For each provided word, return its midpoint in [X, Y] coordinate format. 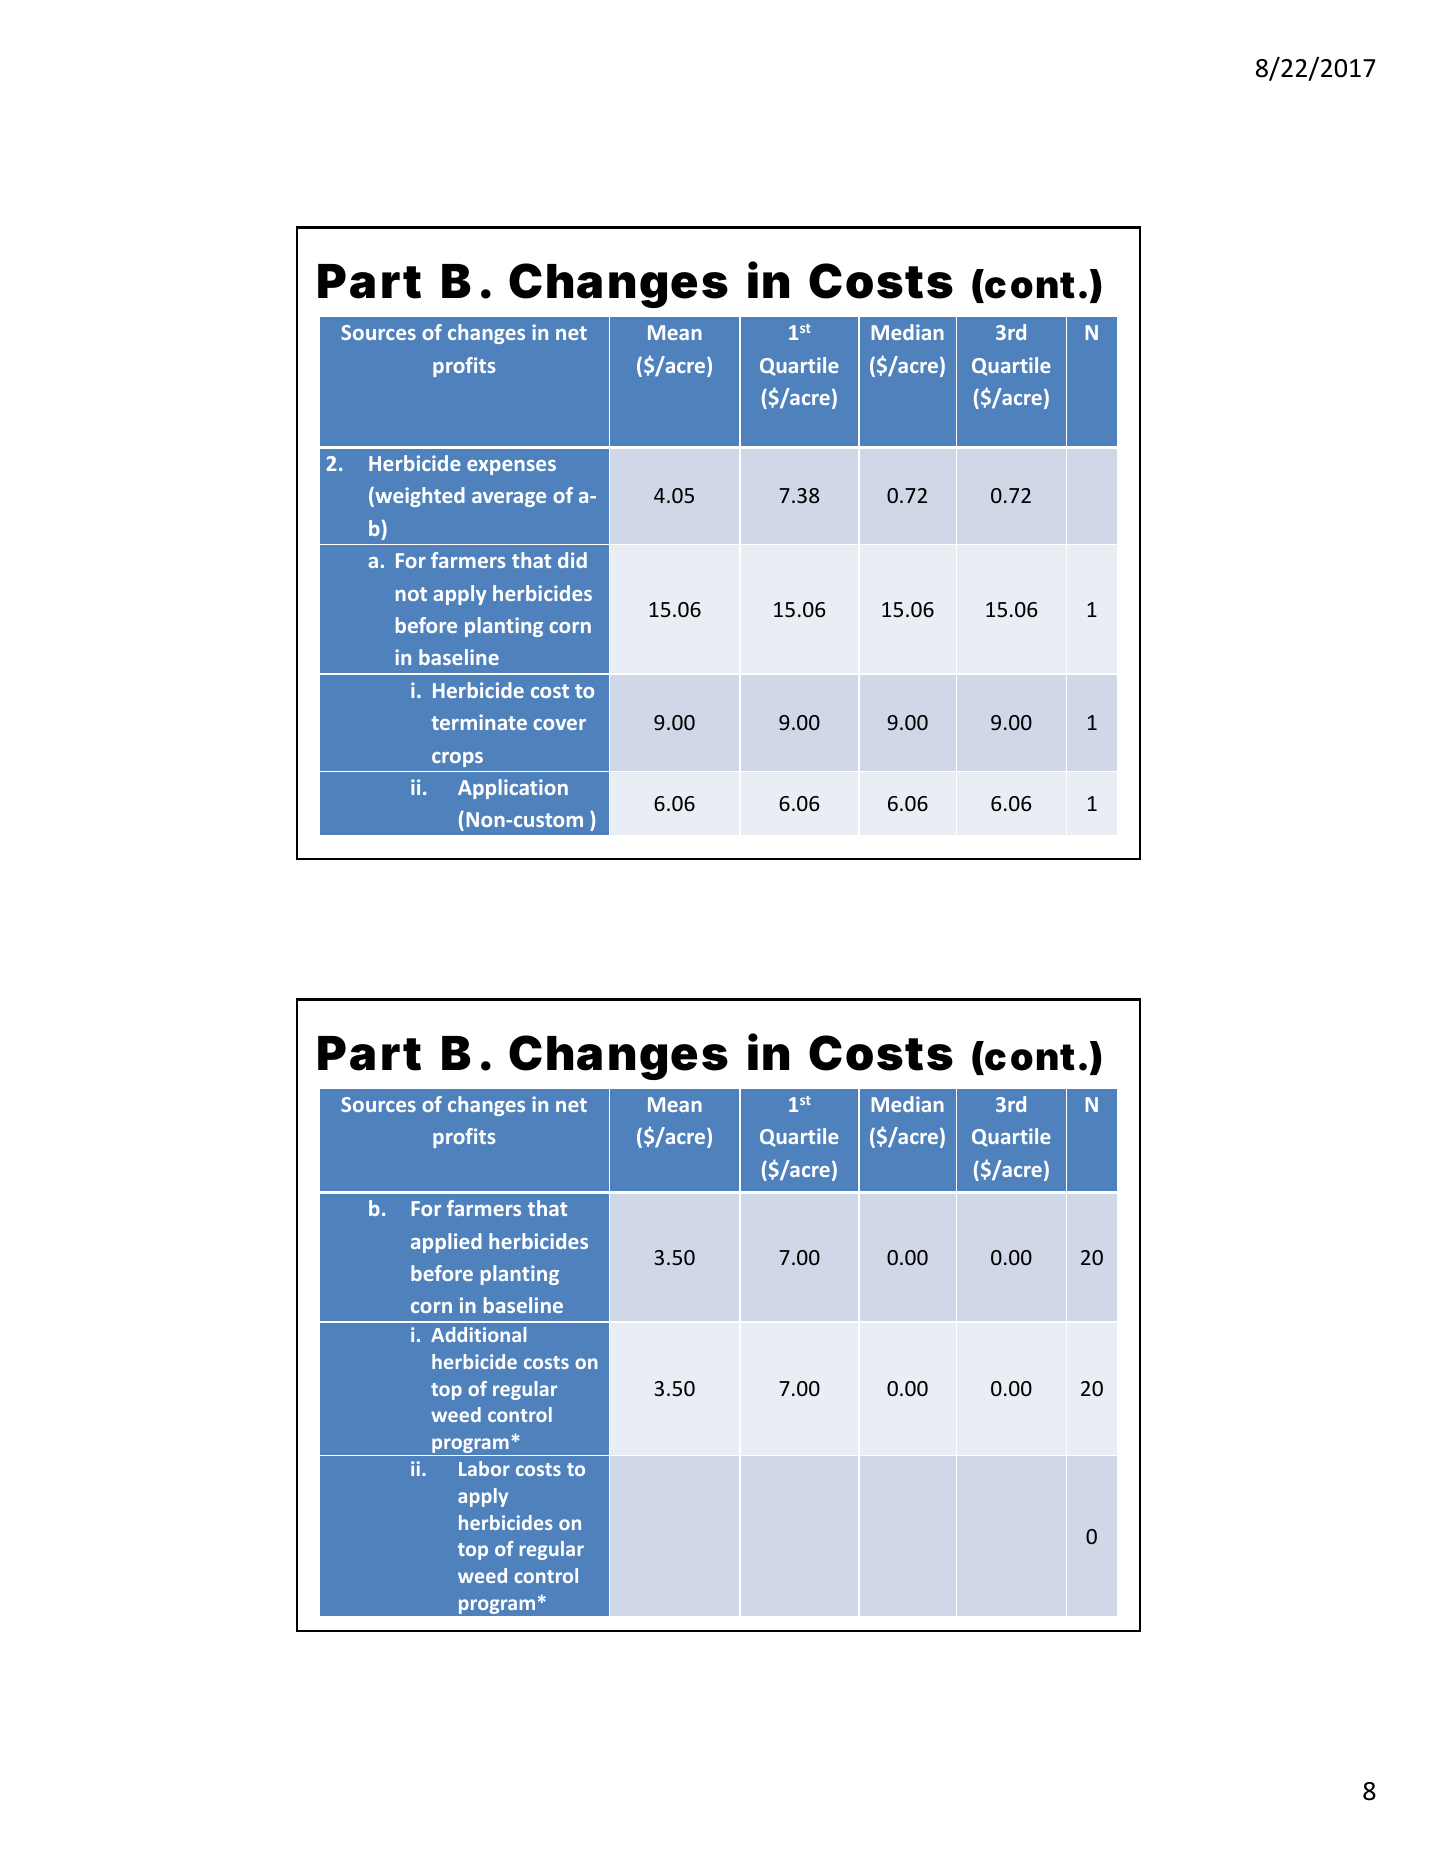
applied [446, 1243]
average [509, 499]
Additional [478, 1334]
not [411, 594]
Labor [484, 1468]
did [572, 560]
